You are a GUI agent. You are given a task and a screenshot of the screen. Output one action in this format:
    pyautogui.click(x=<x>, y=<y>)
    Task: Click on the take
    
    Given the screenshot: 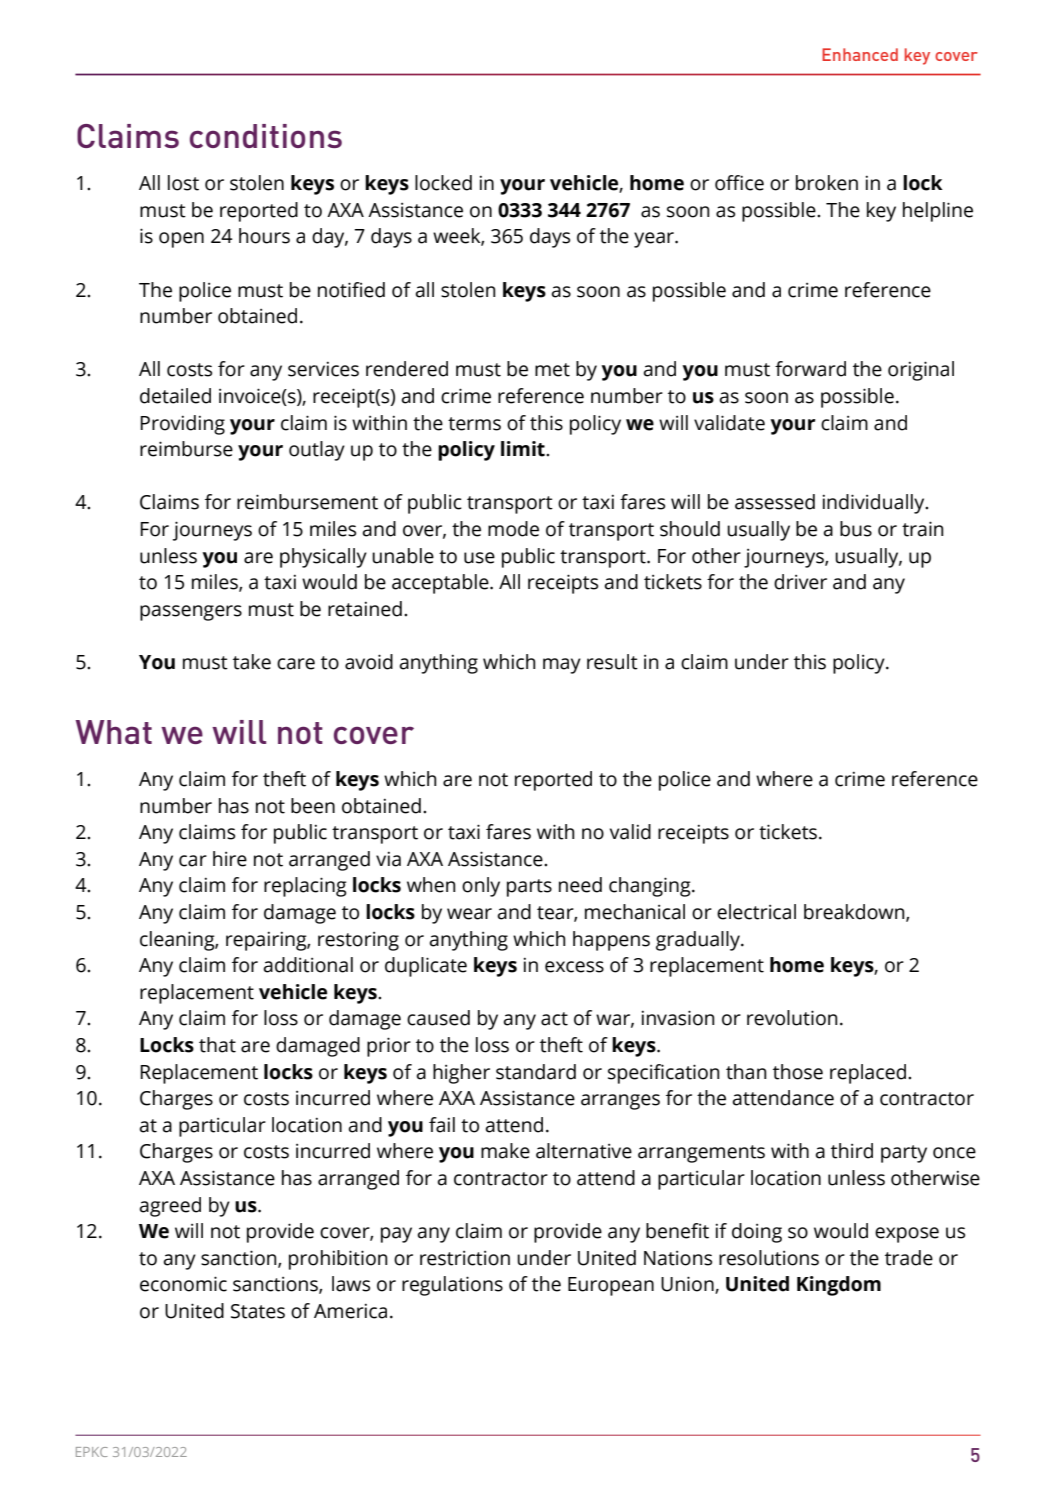 What is the action you would take?
    pyautogui.click(x=252, y=662)
